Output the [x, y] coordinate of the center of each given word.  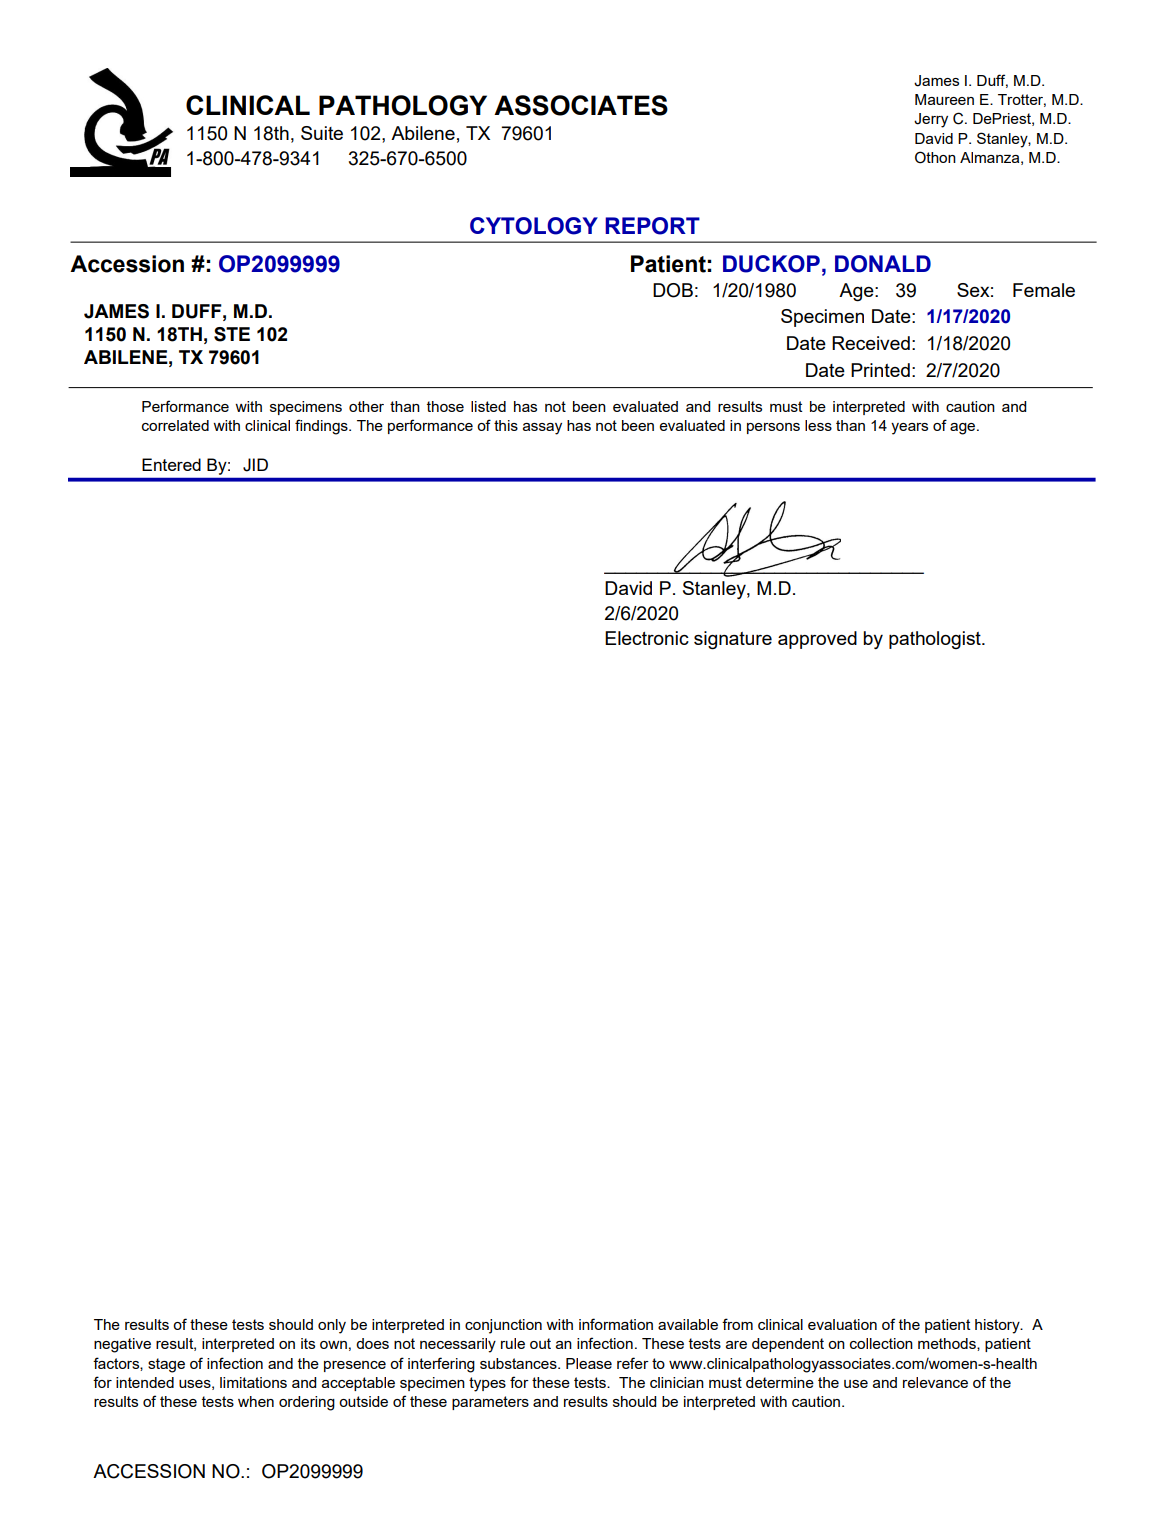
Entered [171, 464]
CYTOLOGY [534, 226]
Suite [322, 133]
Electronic [647, 638]
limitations [253, 1382]
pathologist [936, 640]
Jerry [931, 120]
